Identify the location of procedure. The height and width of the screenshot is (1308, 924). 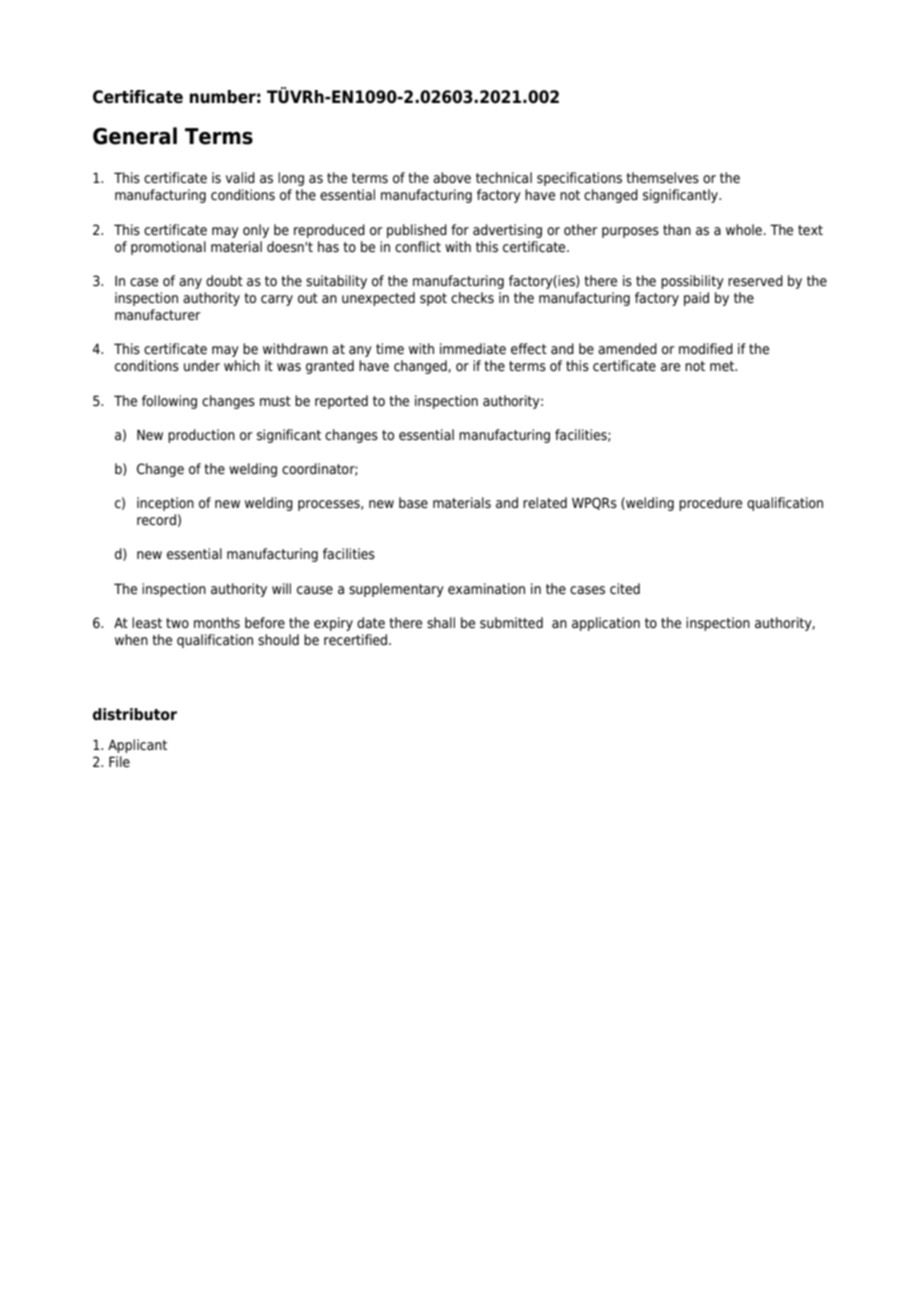
(710, 504).
